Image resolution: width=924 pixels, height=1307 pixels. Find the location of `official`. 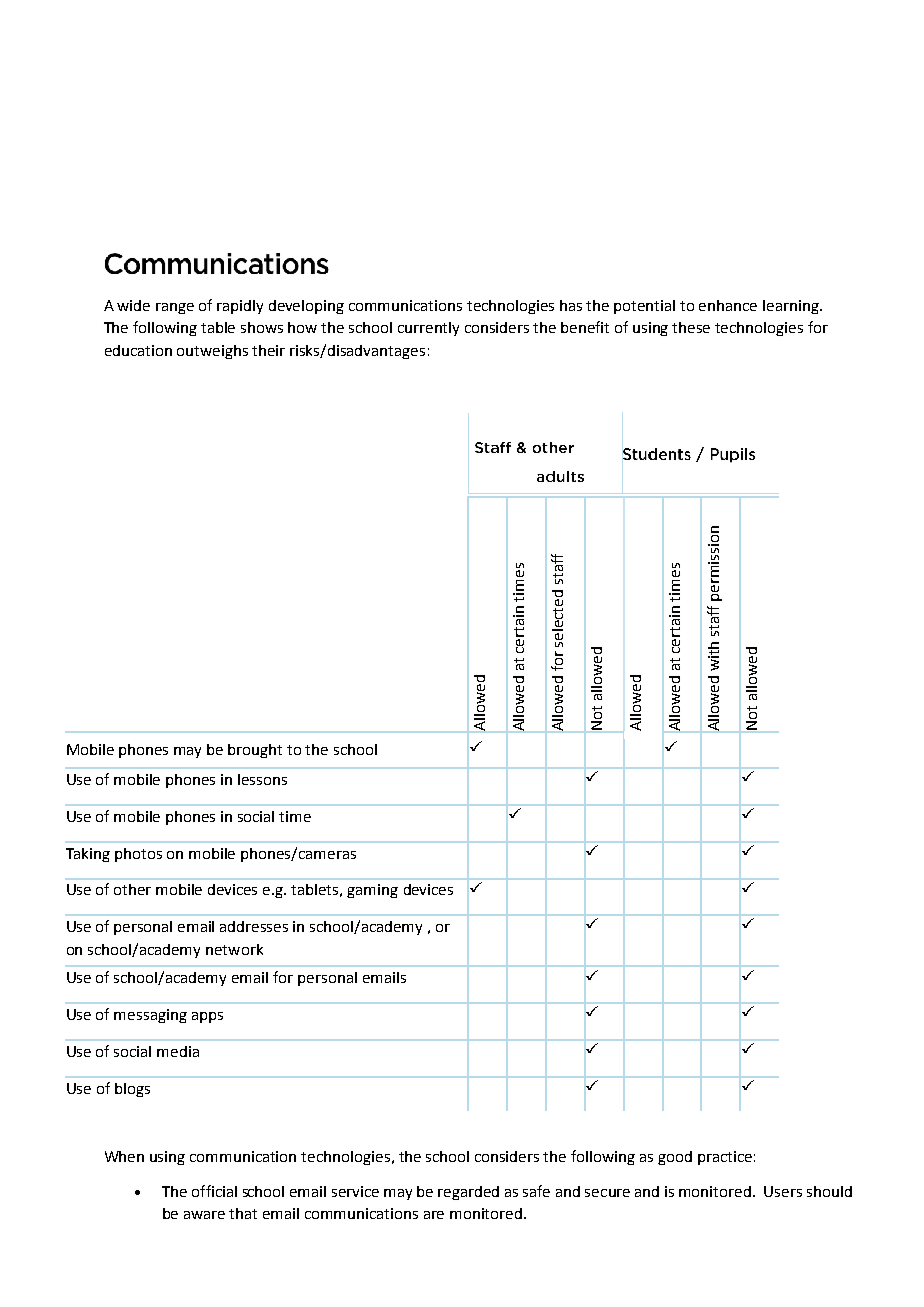

official is located at coordinates (214, 1191).
